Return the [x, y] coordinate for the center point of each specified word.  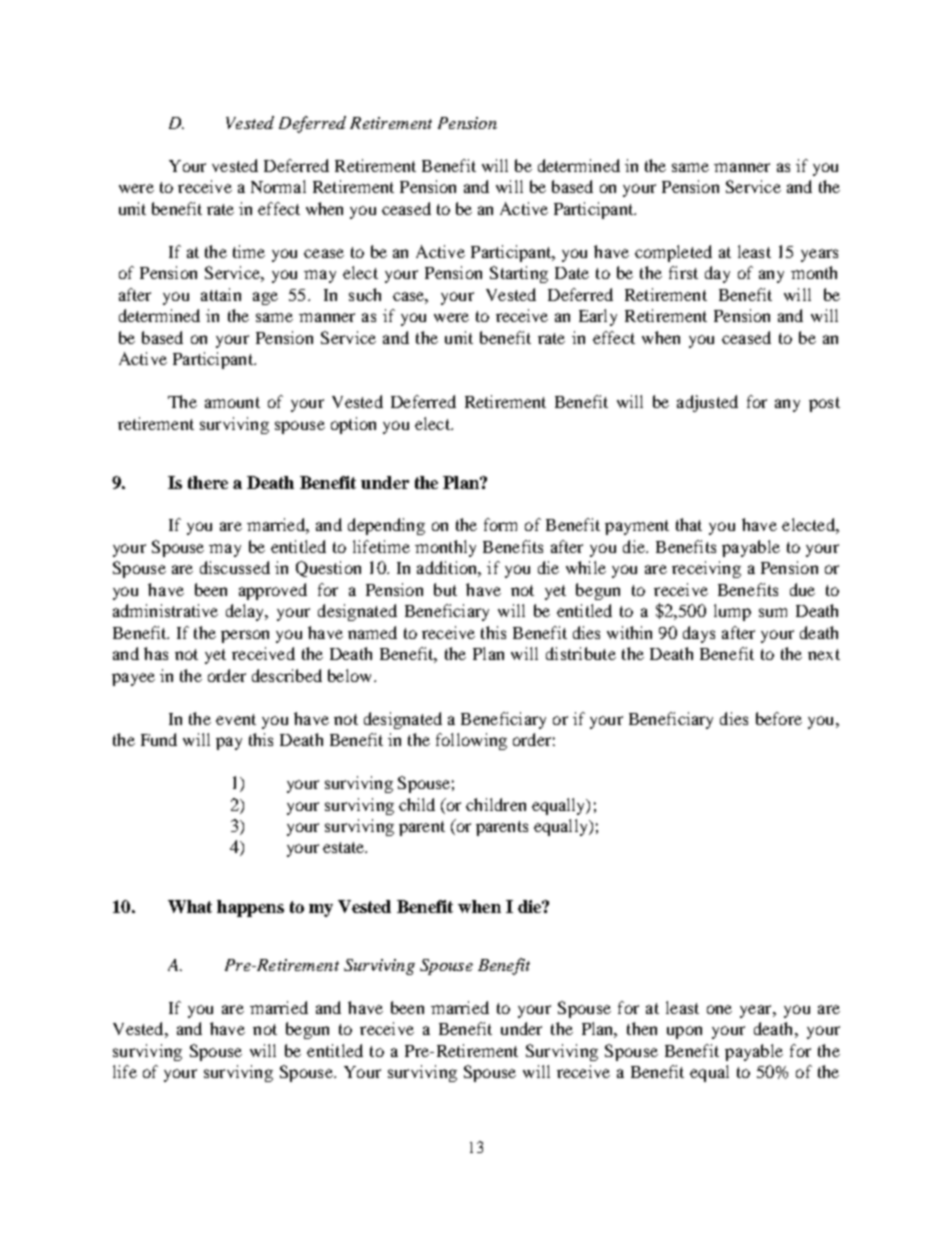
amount [232, 402]
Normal [278, 186]
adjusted [707, 403]
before [779, 718]
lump [732, 612]
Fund [159, 739]
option [353, 425]
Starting [519, 274]
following [471, 741]
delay [247, 612]
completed [673, 253]
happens [250, 908]
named [372, 632]
